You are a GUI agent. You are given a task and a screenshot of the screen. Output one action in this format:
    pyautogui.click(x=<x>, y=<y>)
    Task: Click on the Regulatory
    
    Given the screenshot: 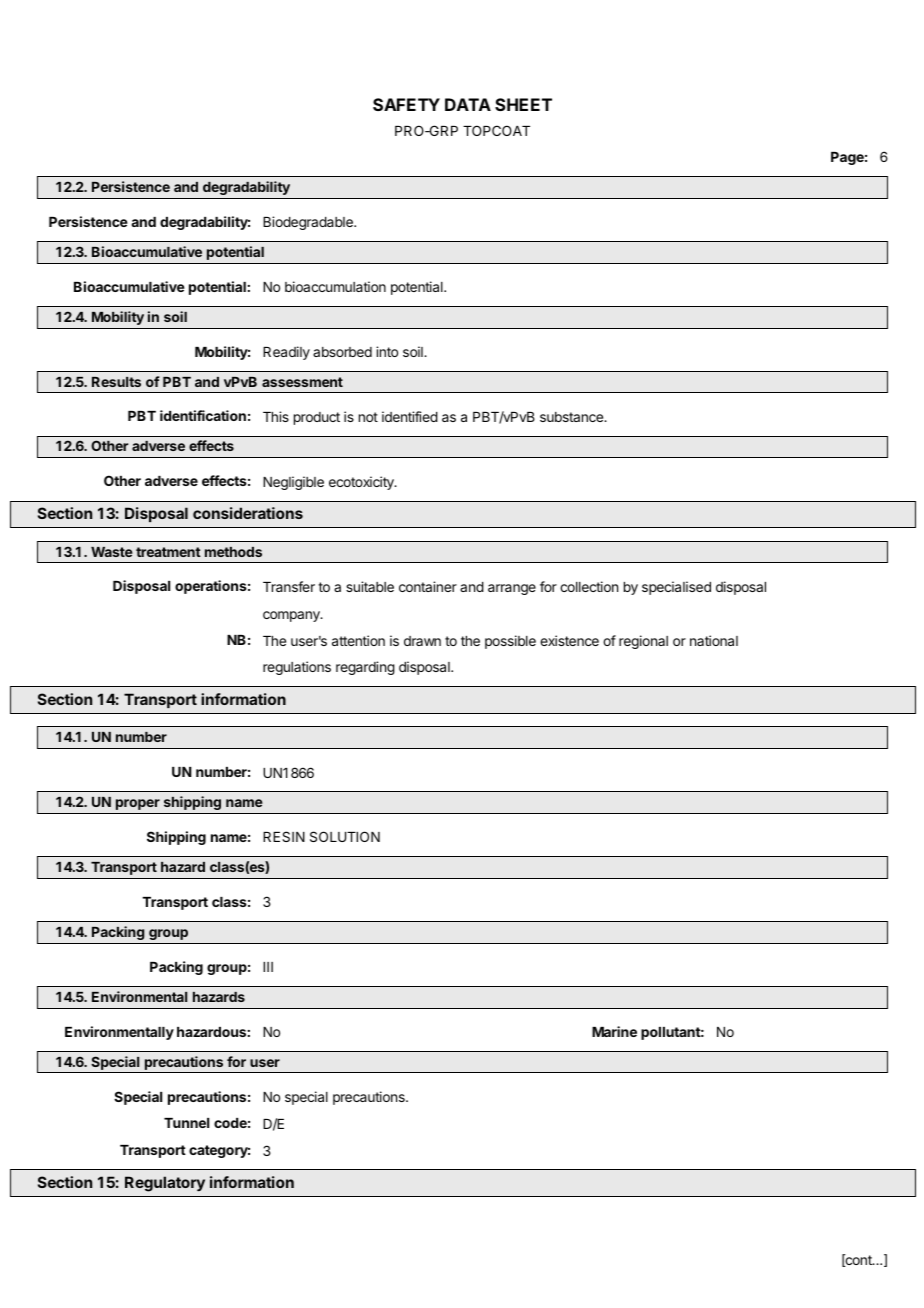 What is the action you would take?
    pyautogui.click(x=165, y=1184)
